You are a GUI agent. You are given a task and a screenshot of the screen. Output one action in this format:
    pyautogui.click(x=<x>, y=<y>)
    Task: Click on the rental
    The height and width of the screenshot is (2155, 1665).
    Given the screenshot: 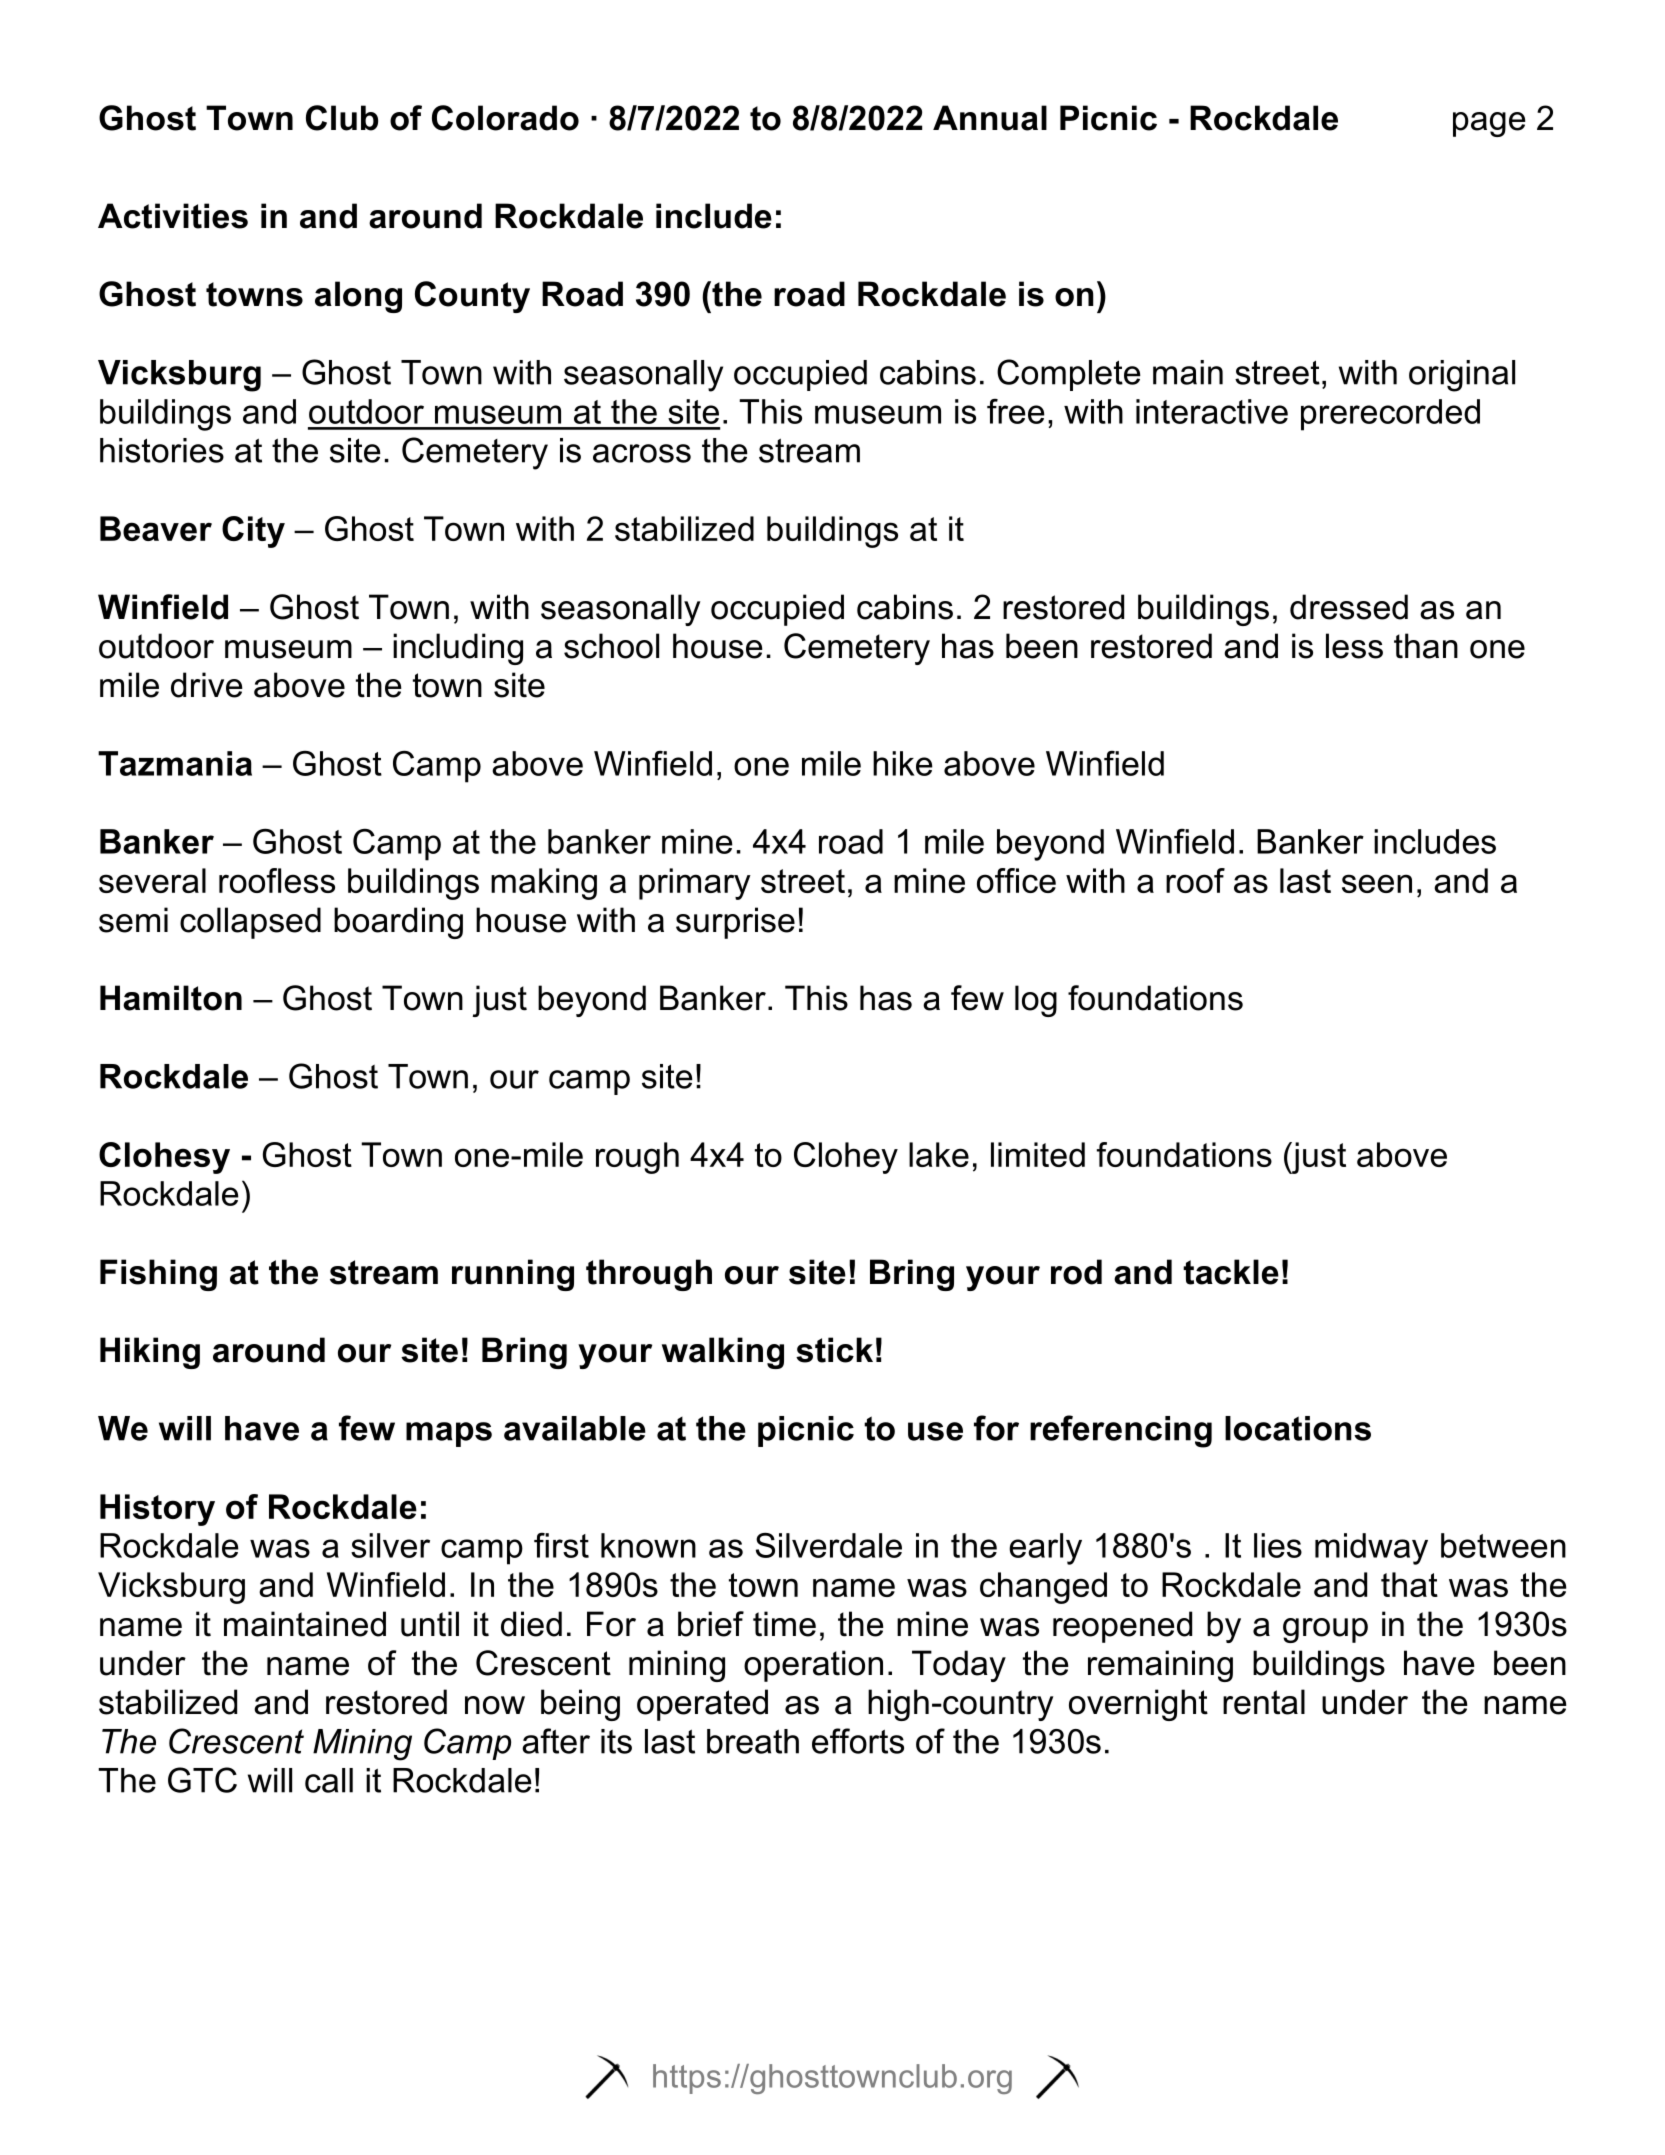 What is the action you would take?
    pyautogui.click(x=1264, y=1702)
